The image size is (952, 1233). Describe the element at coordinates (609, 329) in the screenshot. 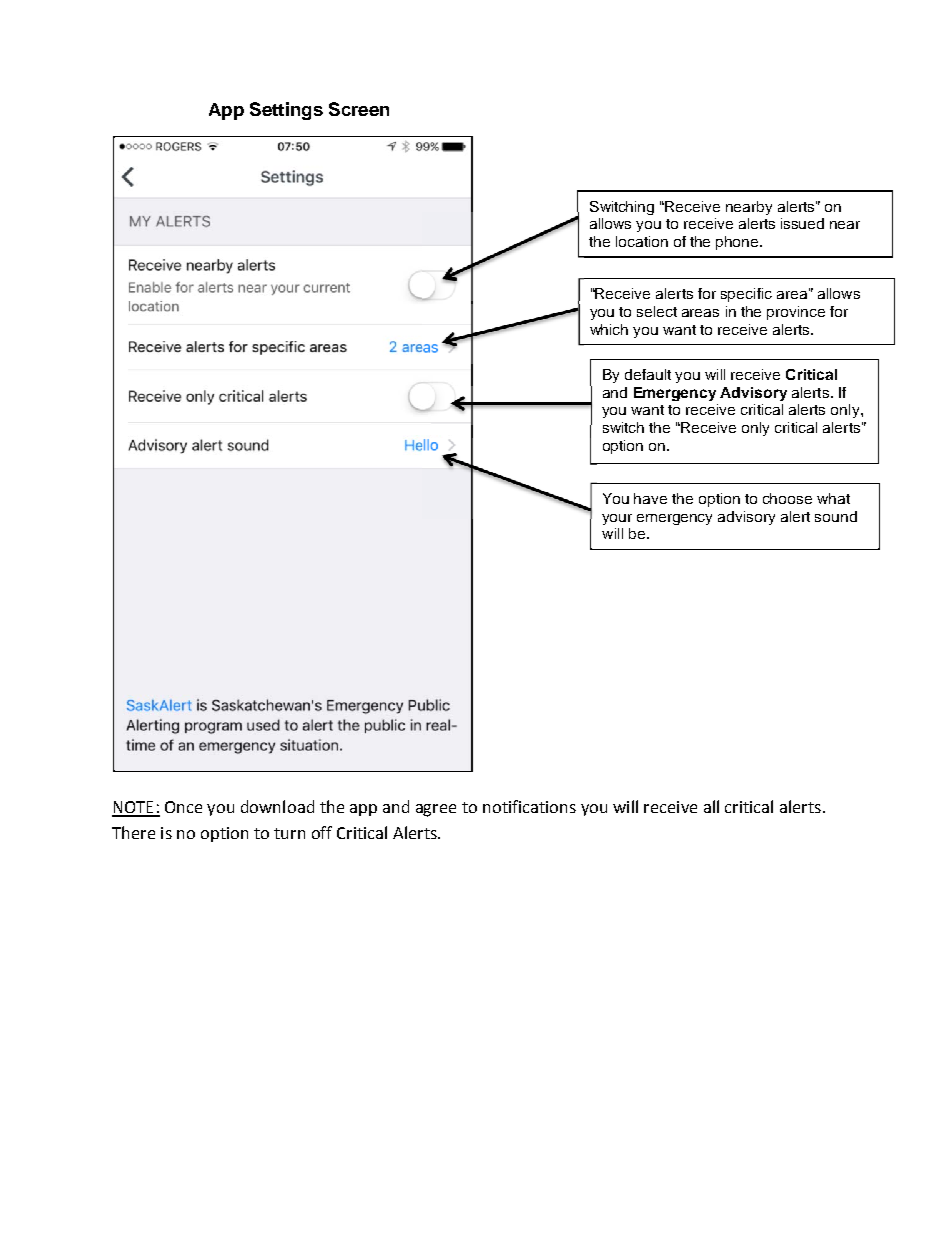

I see `which` at that location.
